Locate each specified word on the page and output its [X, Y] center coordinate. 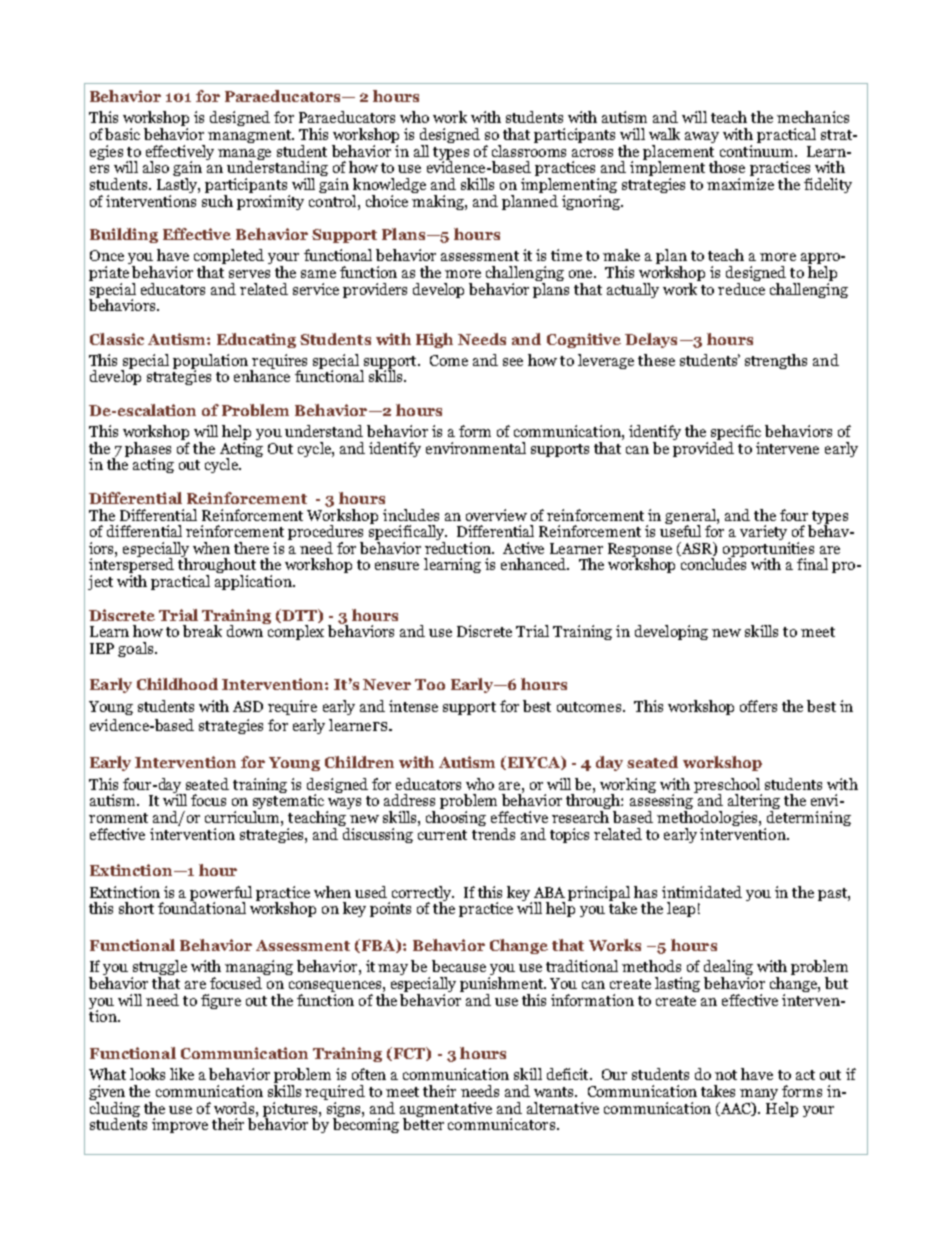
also [156, 167]
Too [430, 684]
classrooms [529, 149]
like [182, 1074]
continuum [758, 149]
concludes [713, 563]
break [202, 631]
